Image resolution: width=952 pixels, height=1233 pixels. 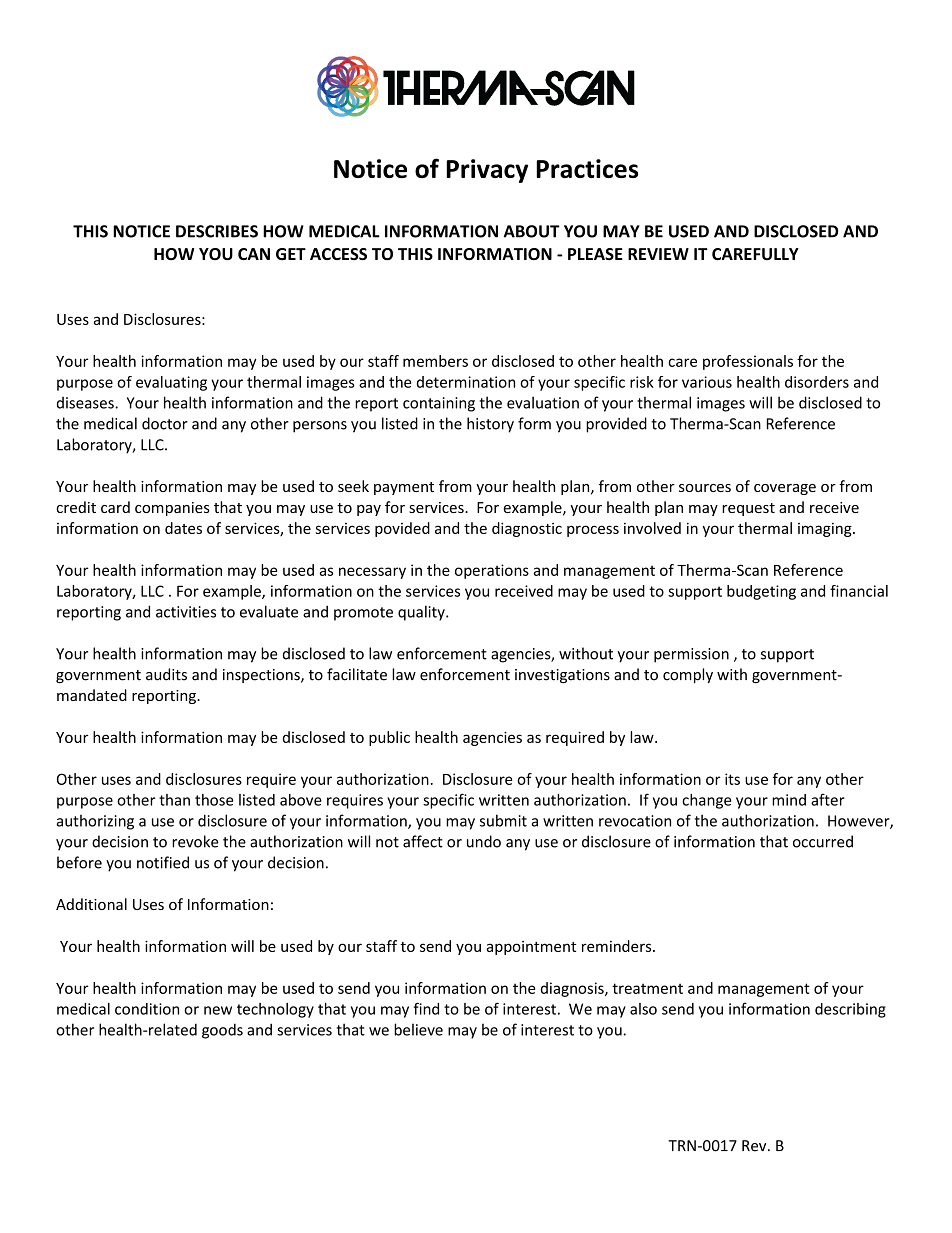 I want to click on condition, so click(x=147, y=1009).
